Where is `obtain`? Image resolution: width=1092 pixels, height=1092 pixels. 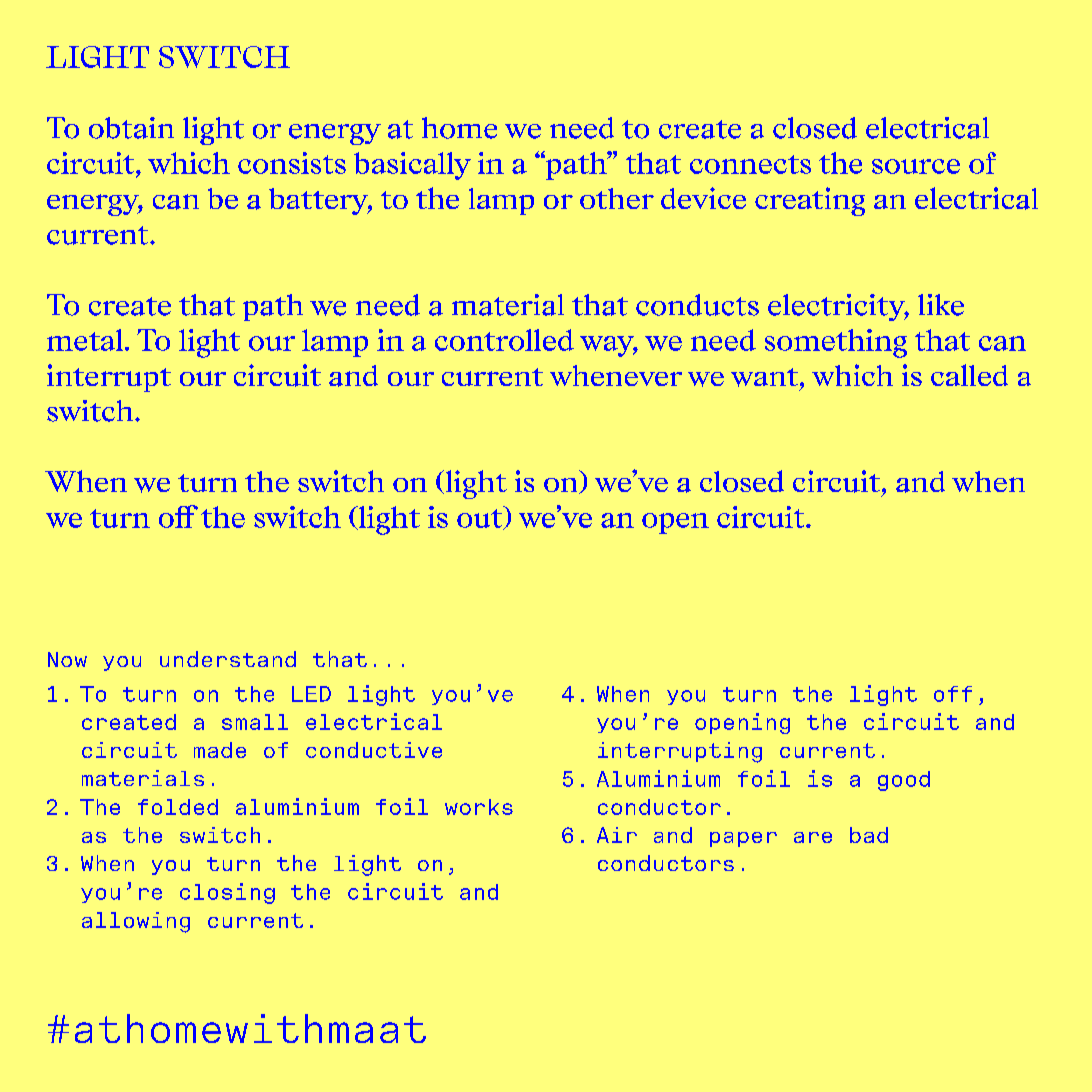
obtain is located at coordinates (131, 128).
